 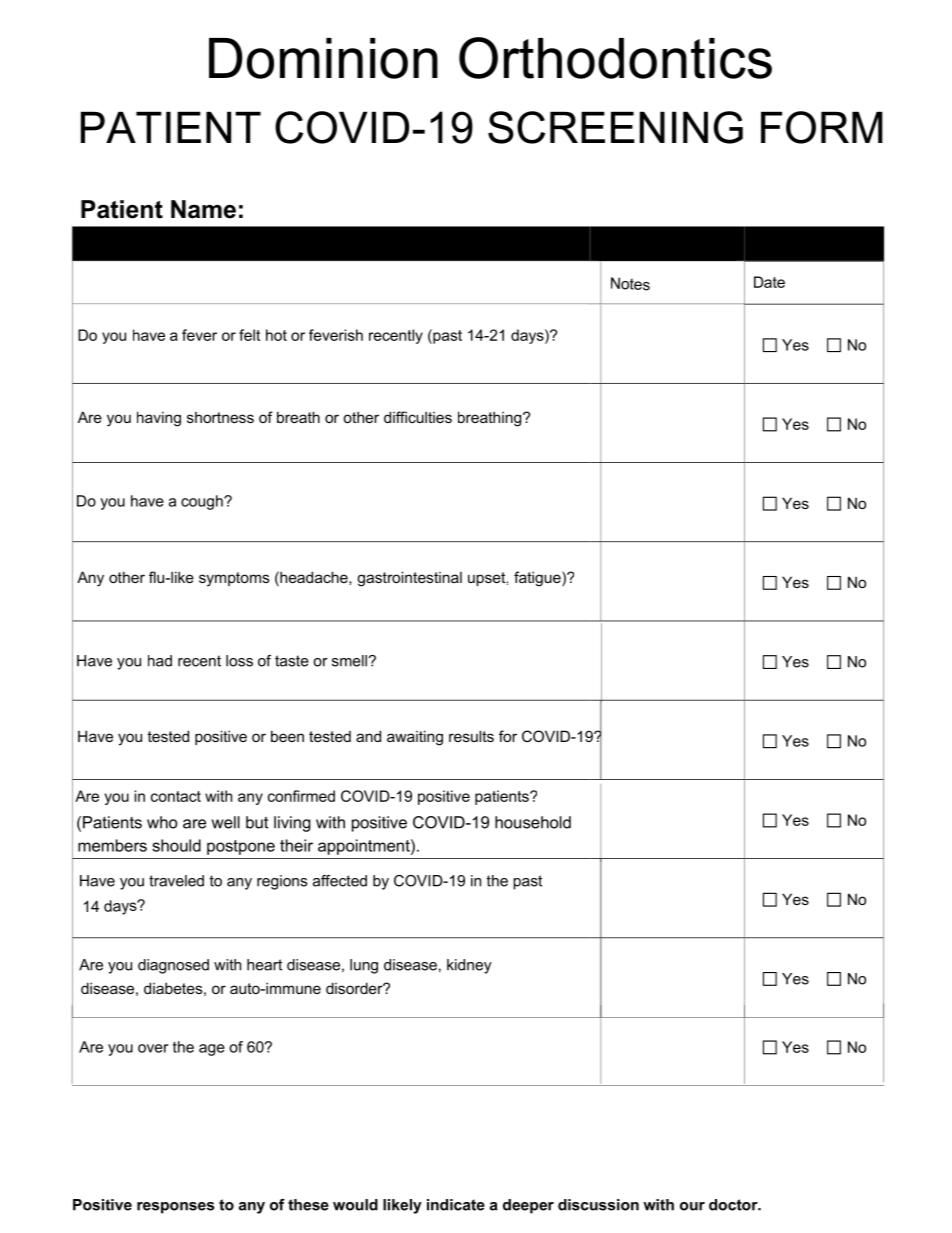 What do you see at coordinates (175, 1208) in the page?
I see `responses` at bounding box center [175, 1208].
